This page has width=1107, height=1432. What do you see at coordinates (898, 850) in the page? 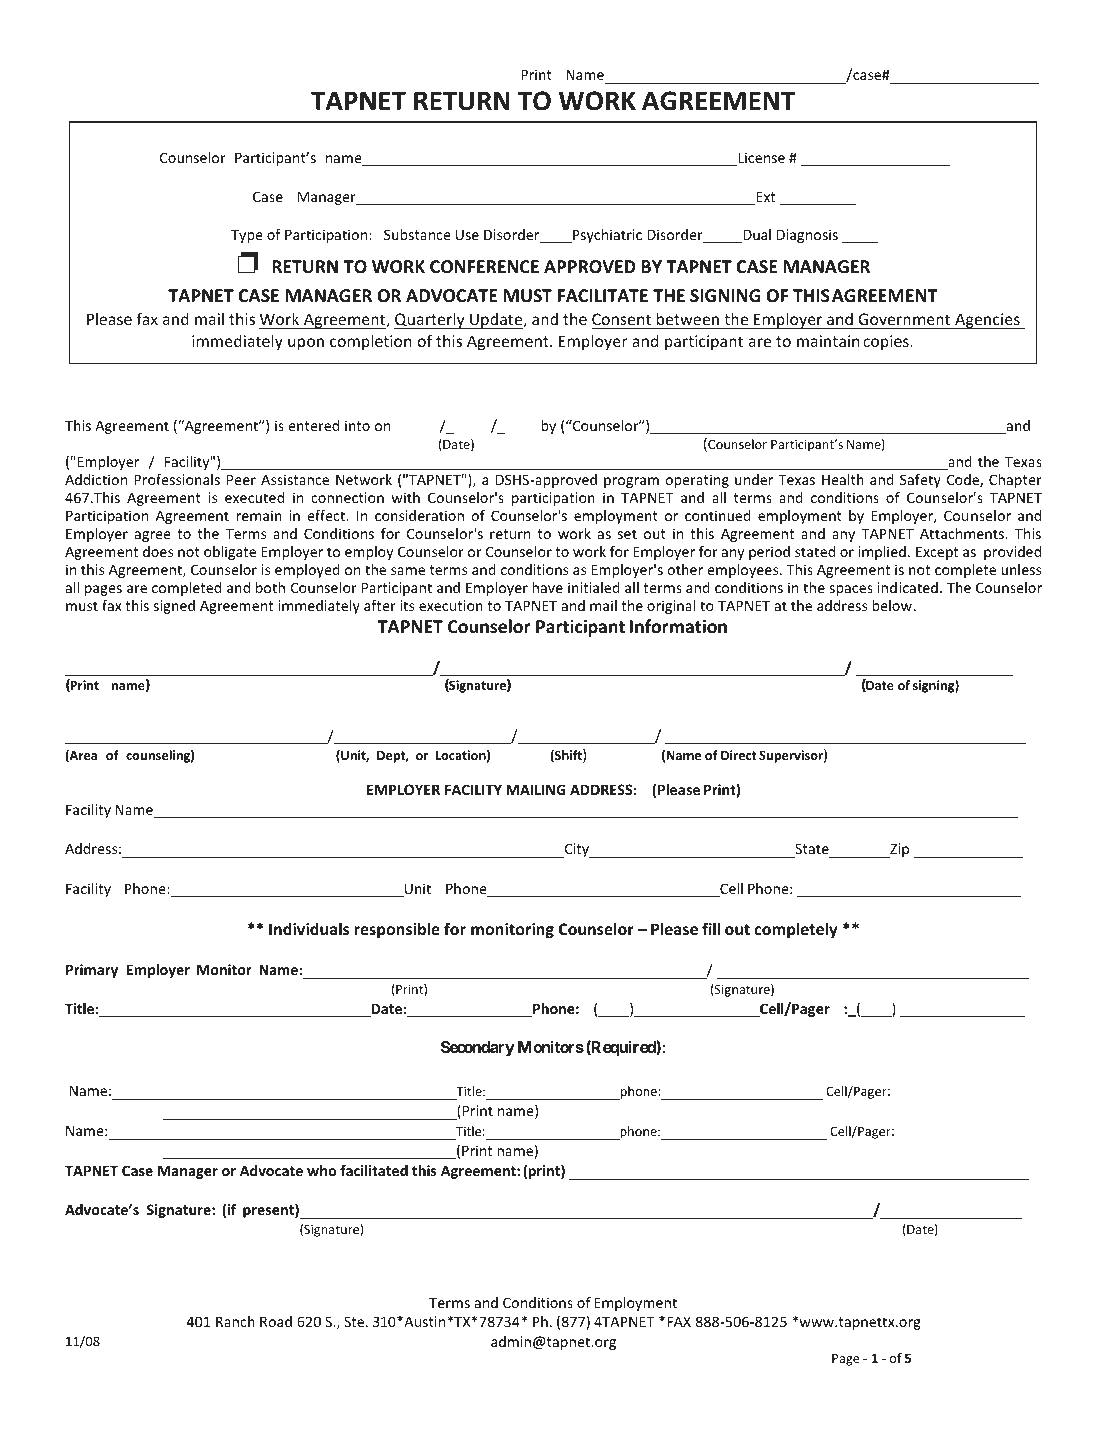
I see `Zip` at bounding box center [898, 850].
